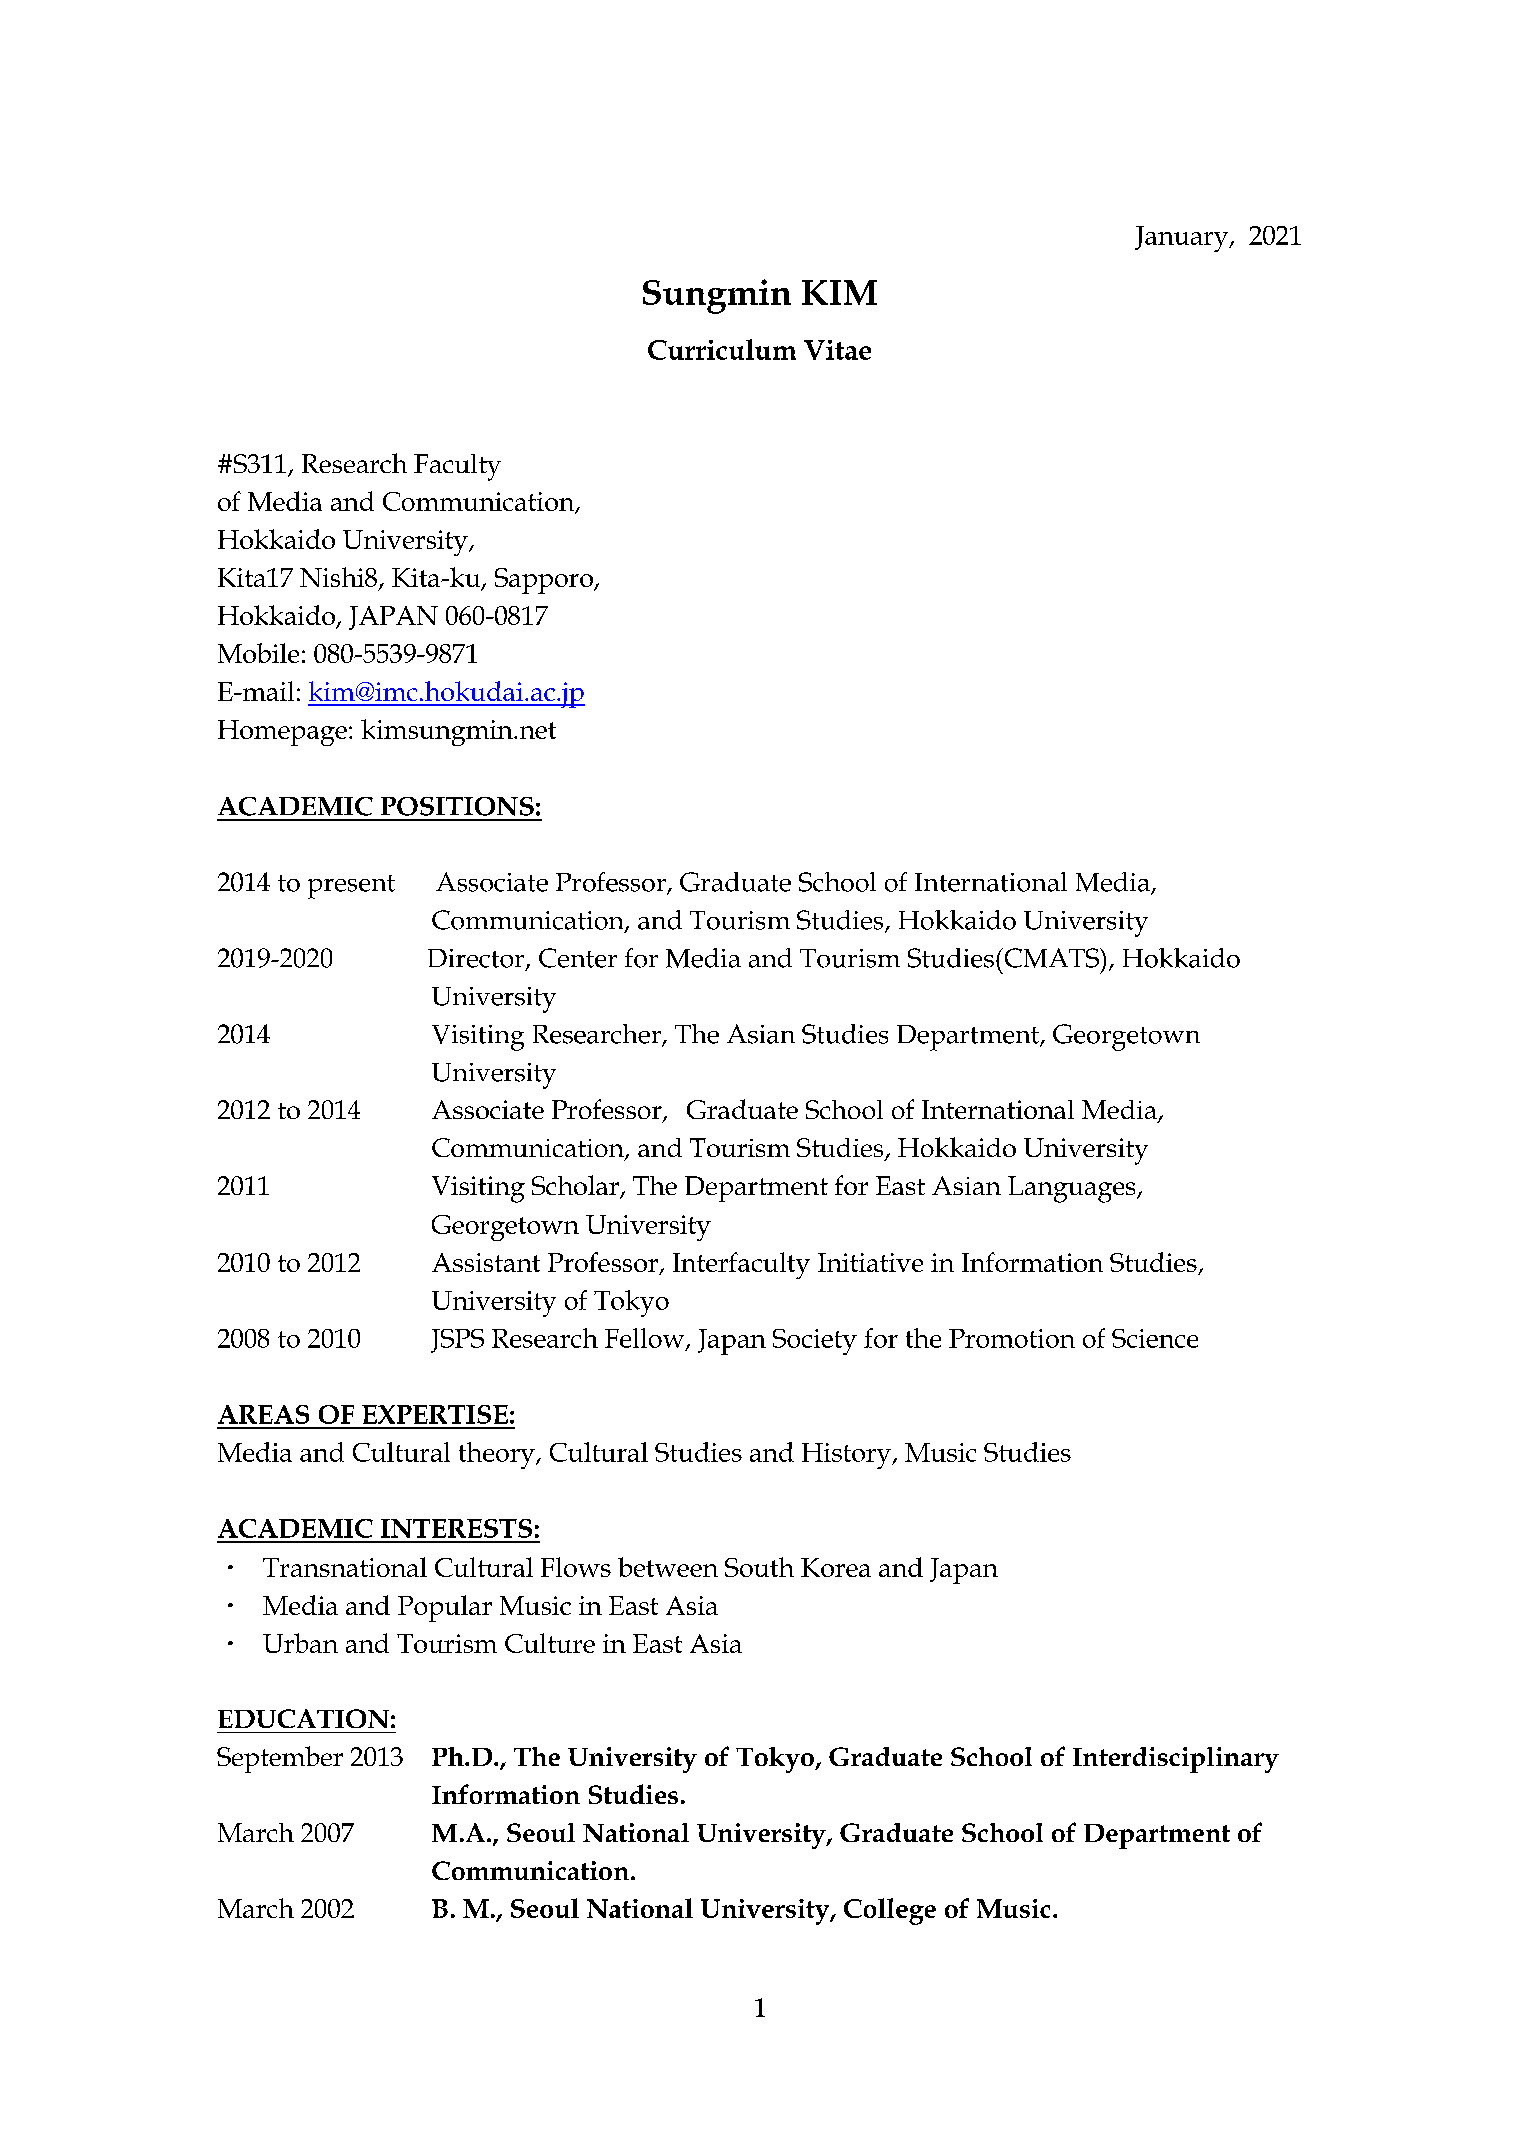  I want to click on September, so click(280, 1759).
